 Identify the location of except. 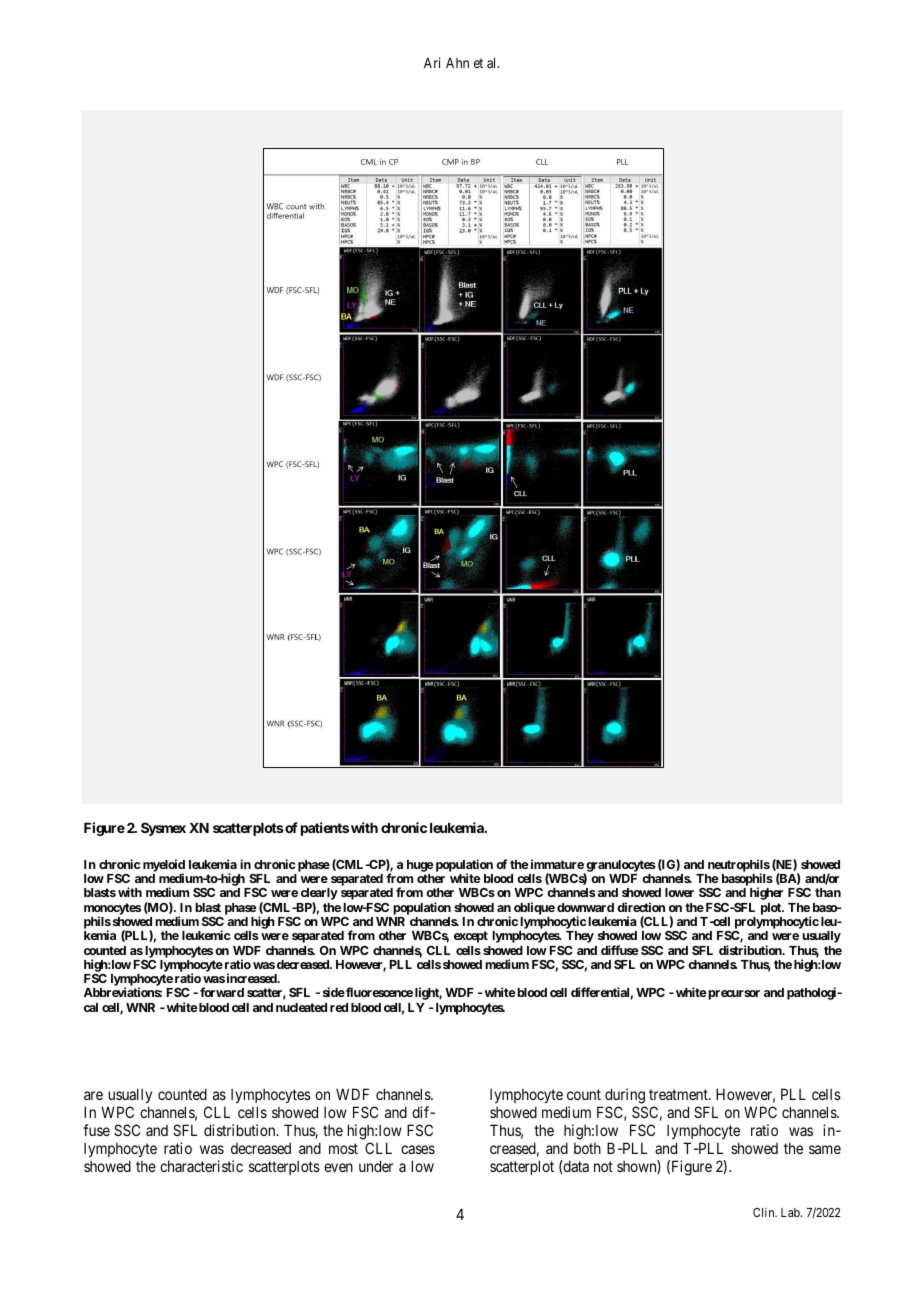
(471, 937).
